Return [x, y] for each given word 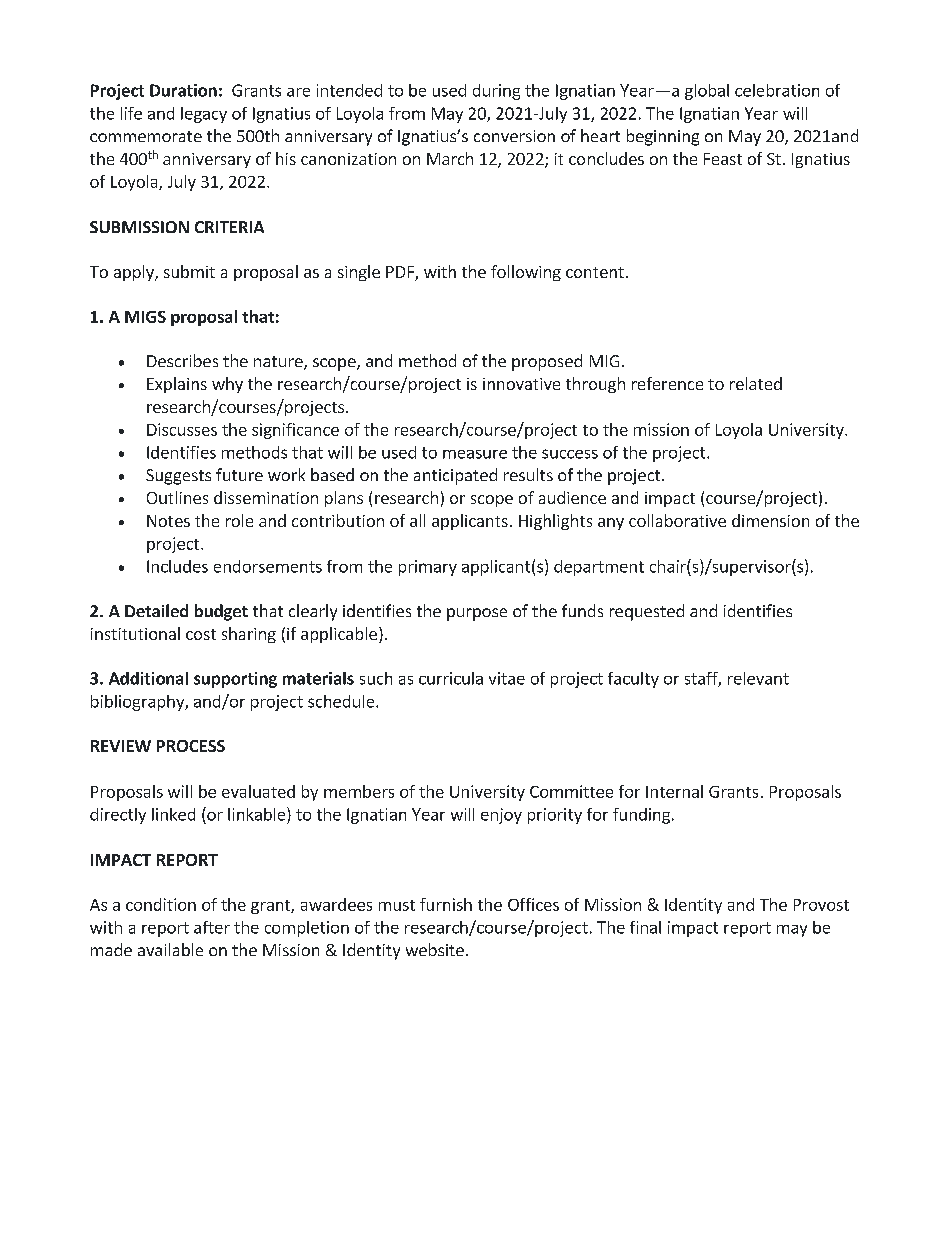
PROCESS [191, 746]
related [756, 383]
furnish [446, 904]
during [496, 92]
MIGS [145, 317]
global [707, 92]
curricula [451, 678]
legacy [204, 115]
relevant [758, 678]
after [212, 927]
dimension [770, 520]
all [417, 520]
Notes [168, 521]
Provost [821, 905]
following [526, 273]
